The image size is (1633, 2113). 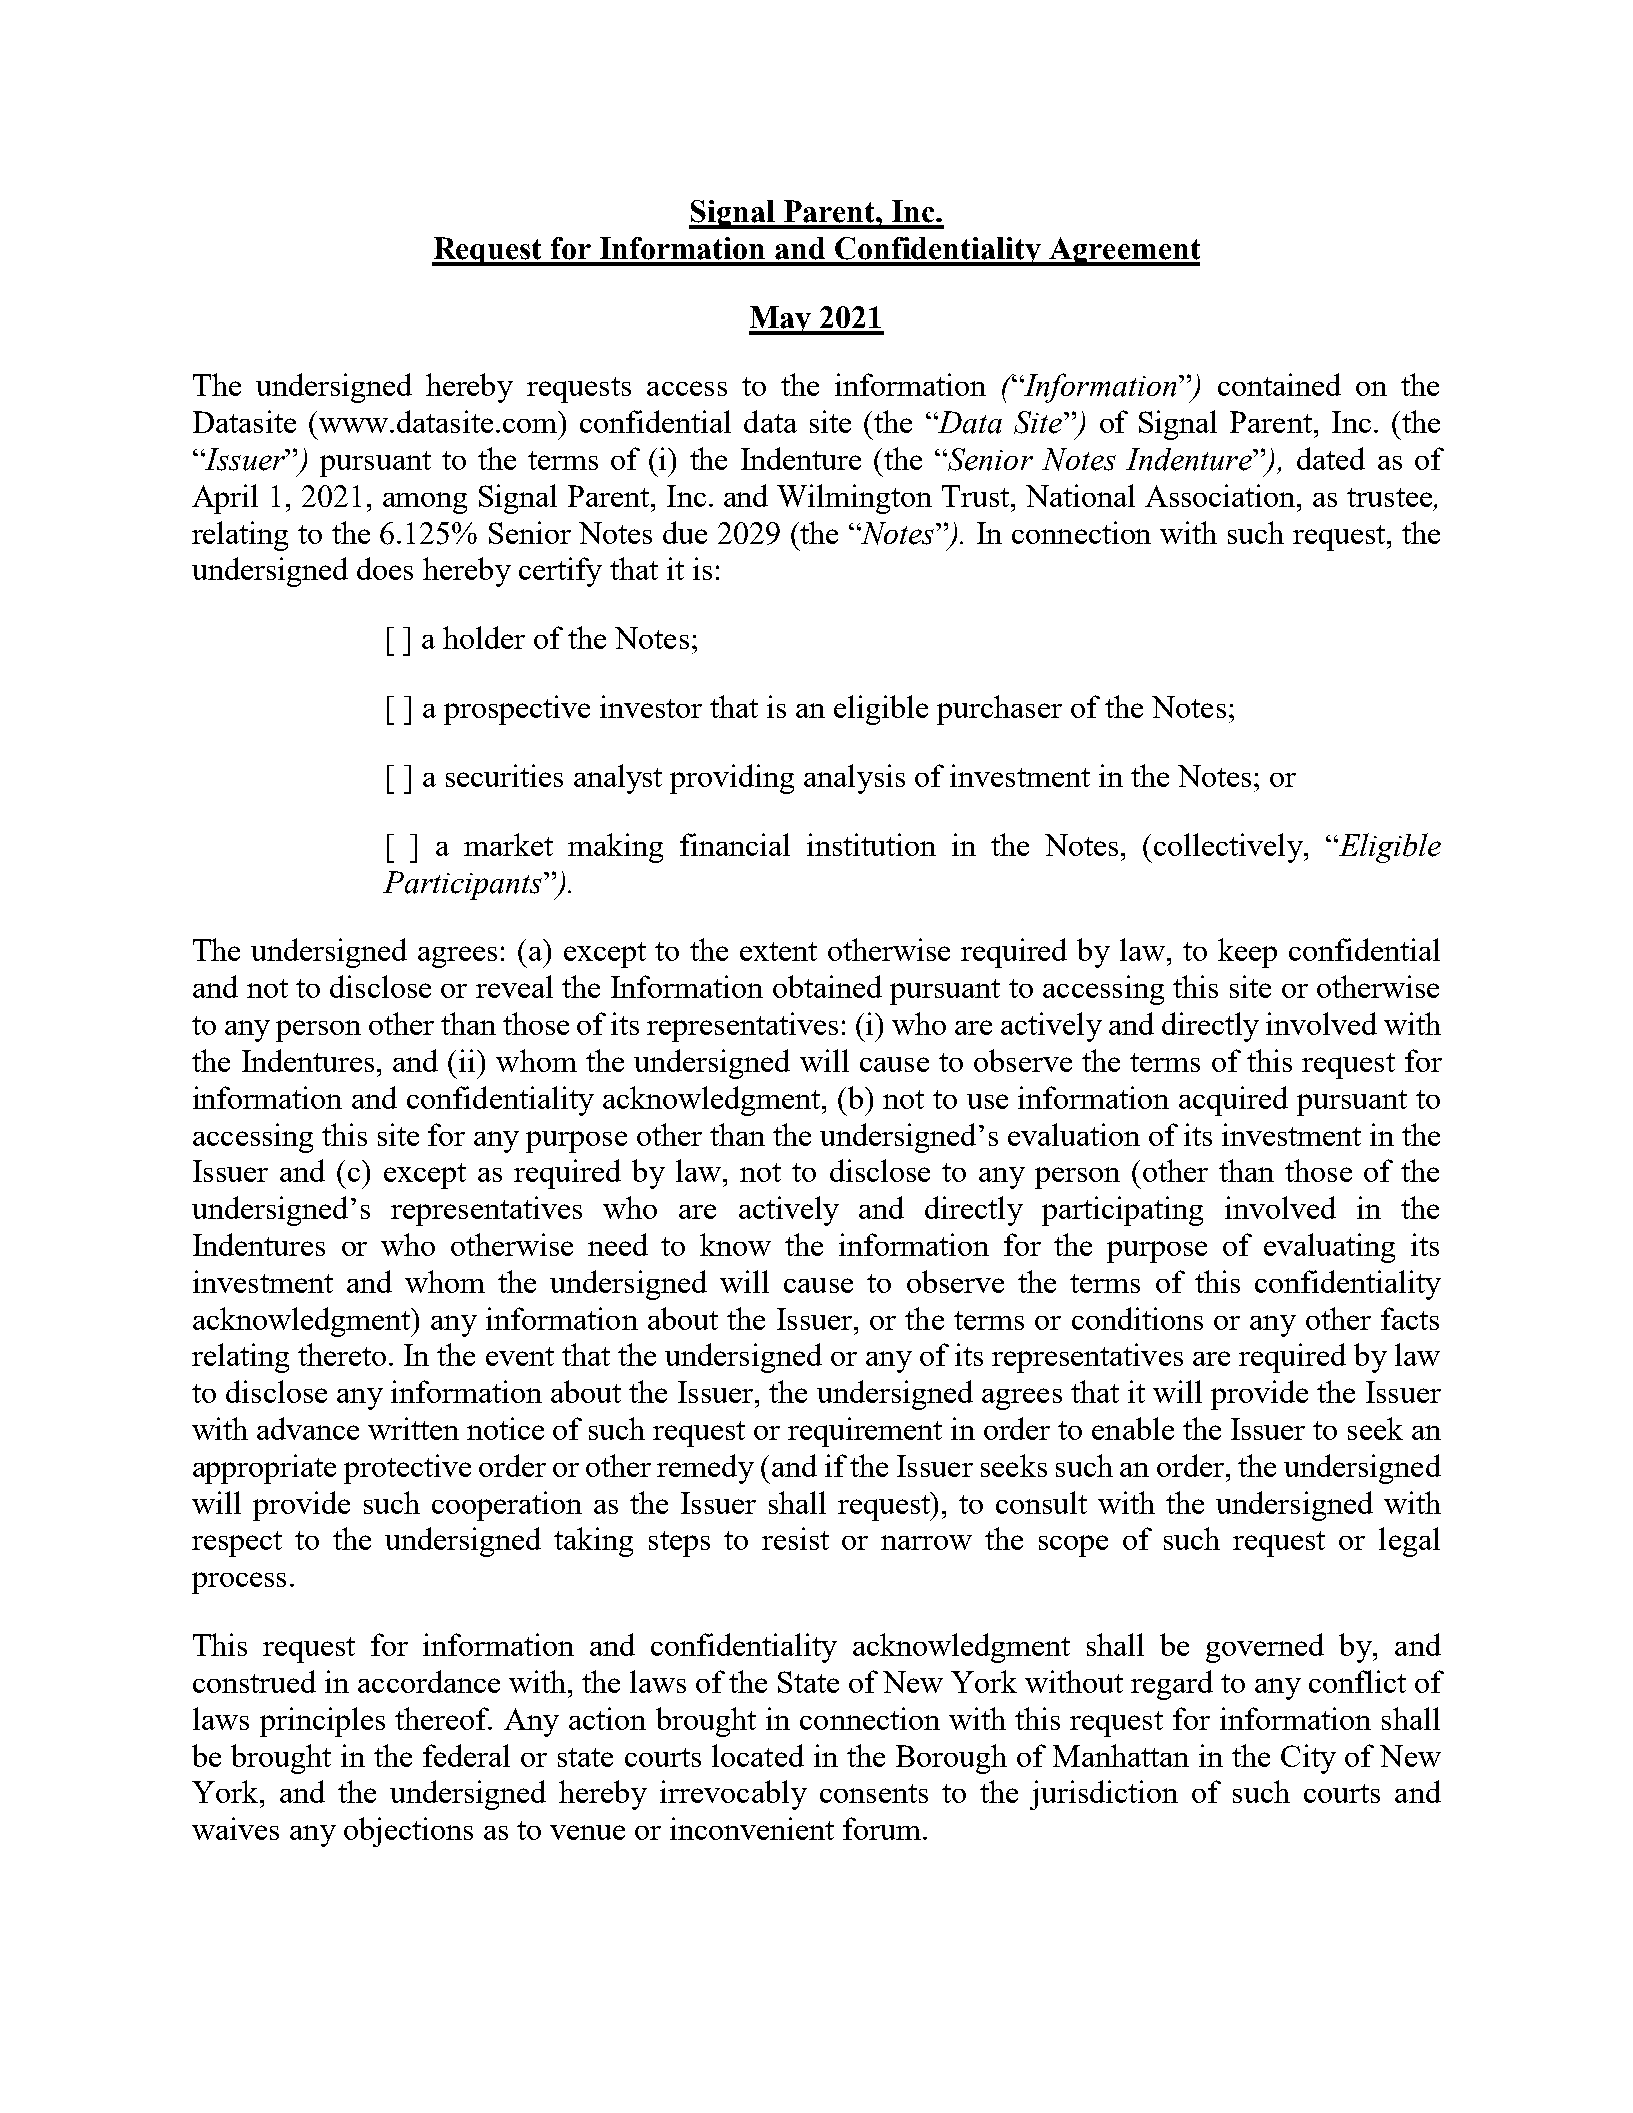 I want to click on acquired, so click(x=1233, y=1101).
